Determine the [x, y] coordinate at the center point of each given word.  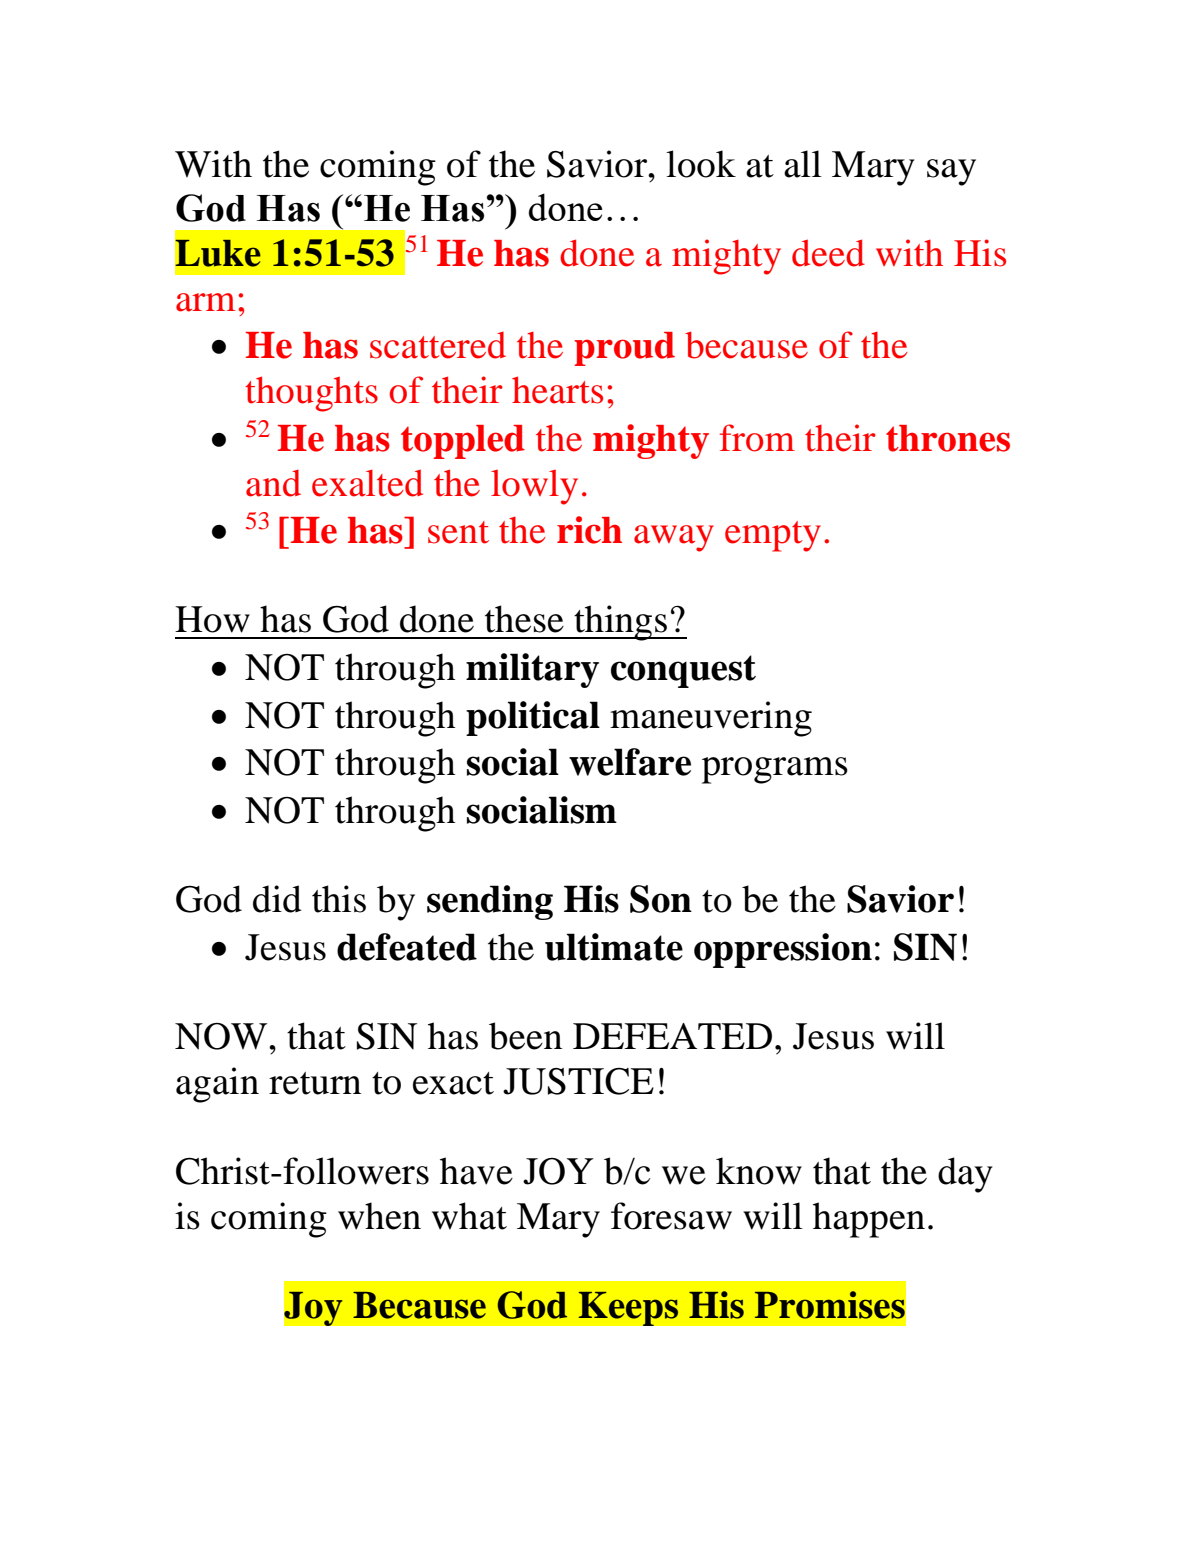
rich [589, 530]
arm [205, 302]
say [951, 172]
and [273, 483]
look [701, 164]
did [277, 899]
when [379, 1216]
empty [773, 536]
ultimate [614, 947]
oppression [783, 950]
